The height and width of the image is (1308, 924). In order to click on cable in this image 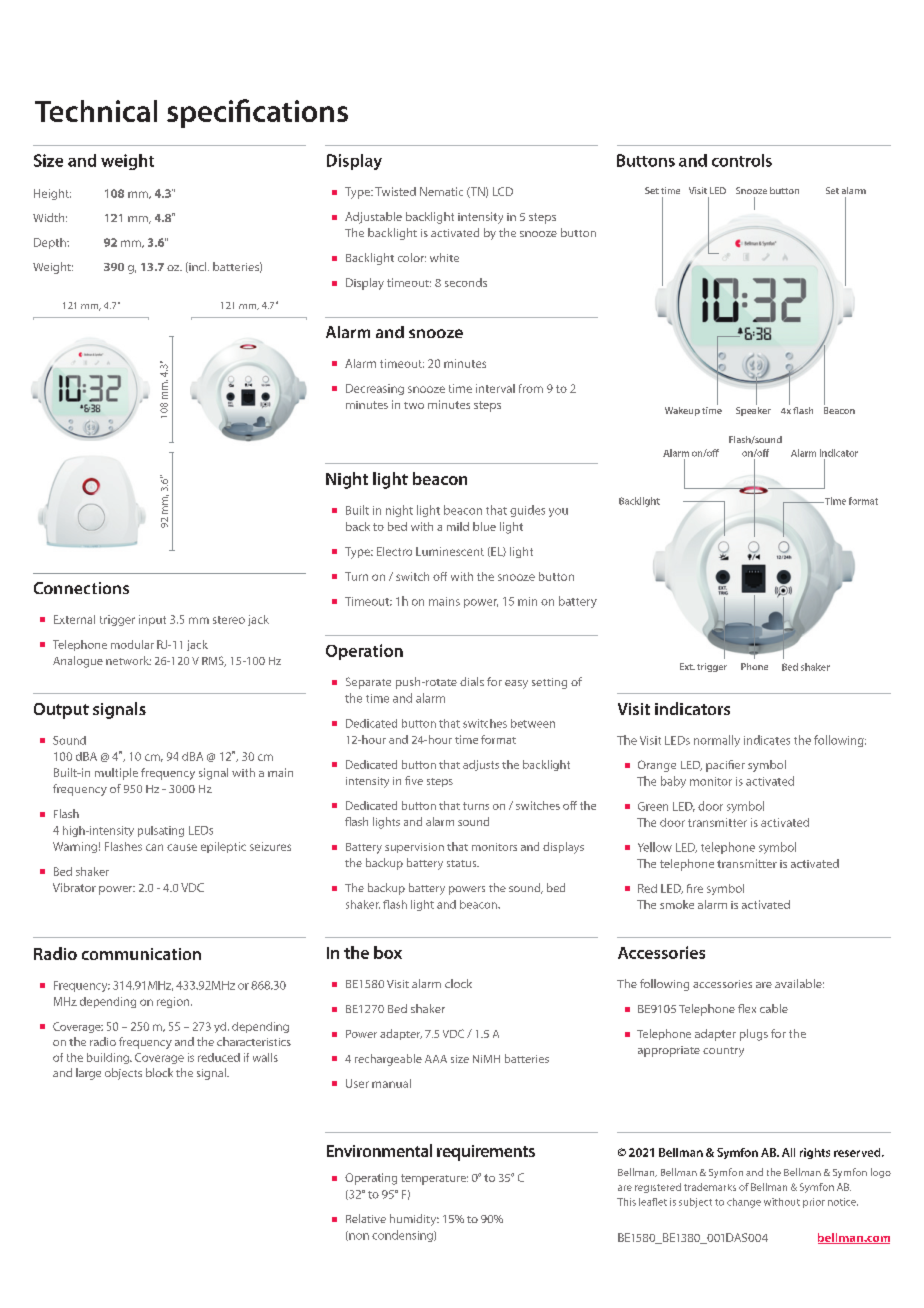, I will do `click(774, 1008)`.
